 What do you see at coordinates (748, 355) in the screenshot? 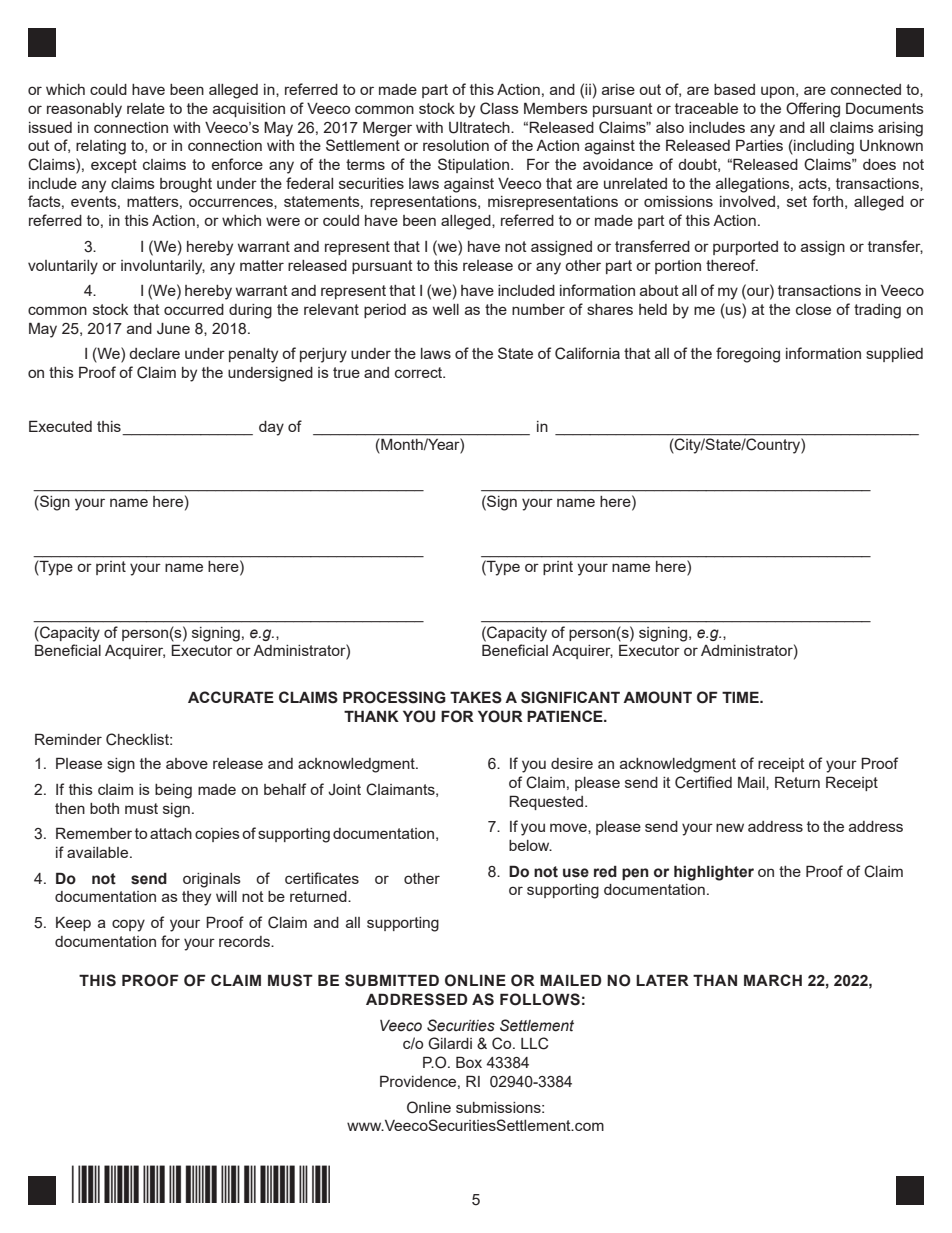
I see `foregoing` at bounding box center [748, 355].
